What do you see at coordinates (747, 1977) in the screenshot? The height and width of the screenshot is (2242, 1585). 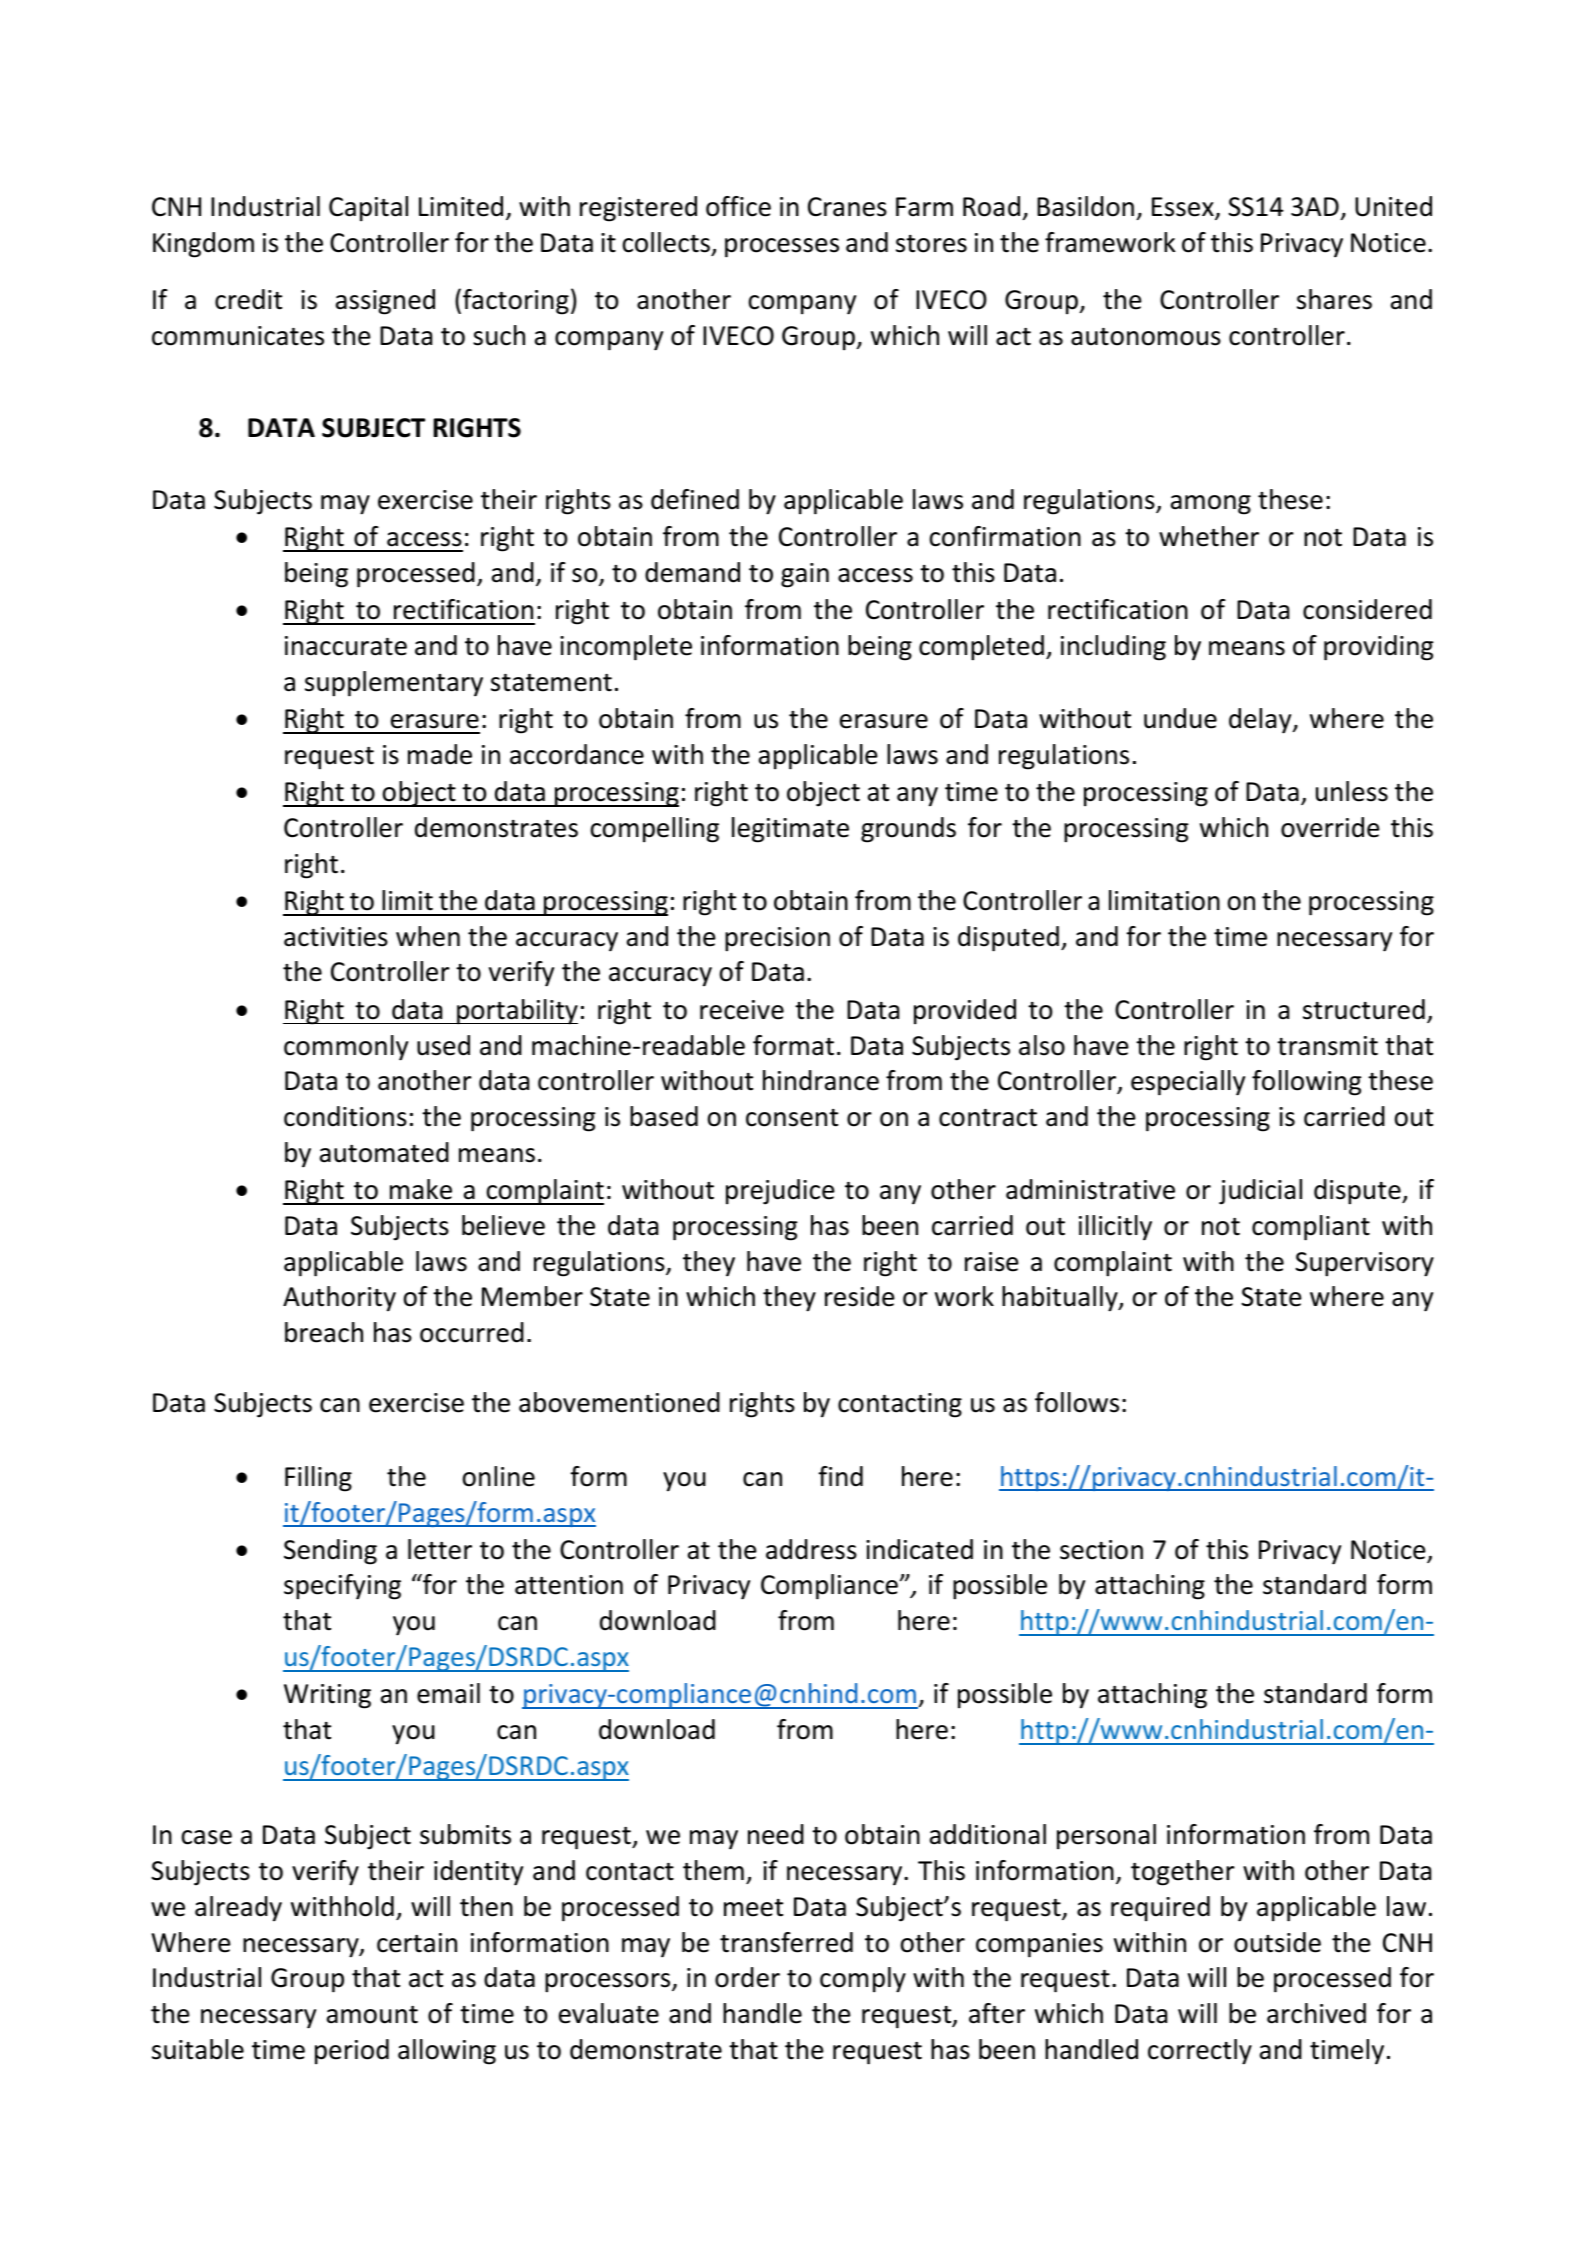 I see `order` at bounding box center [747, 1977].
